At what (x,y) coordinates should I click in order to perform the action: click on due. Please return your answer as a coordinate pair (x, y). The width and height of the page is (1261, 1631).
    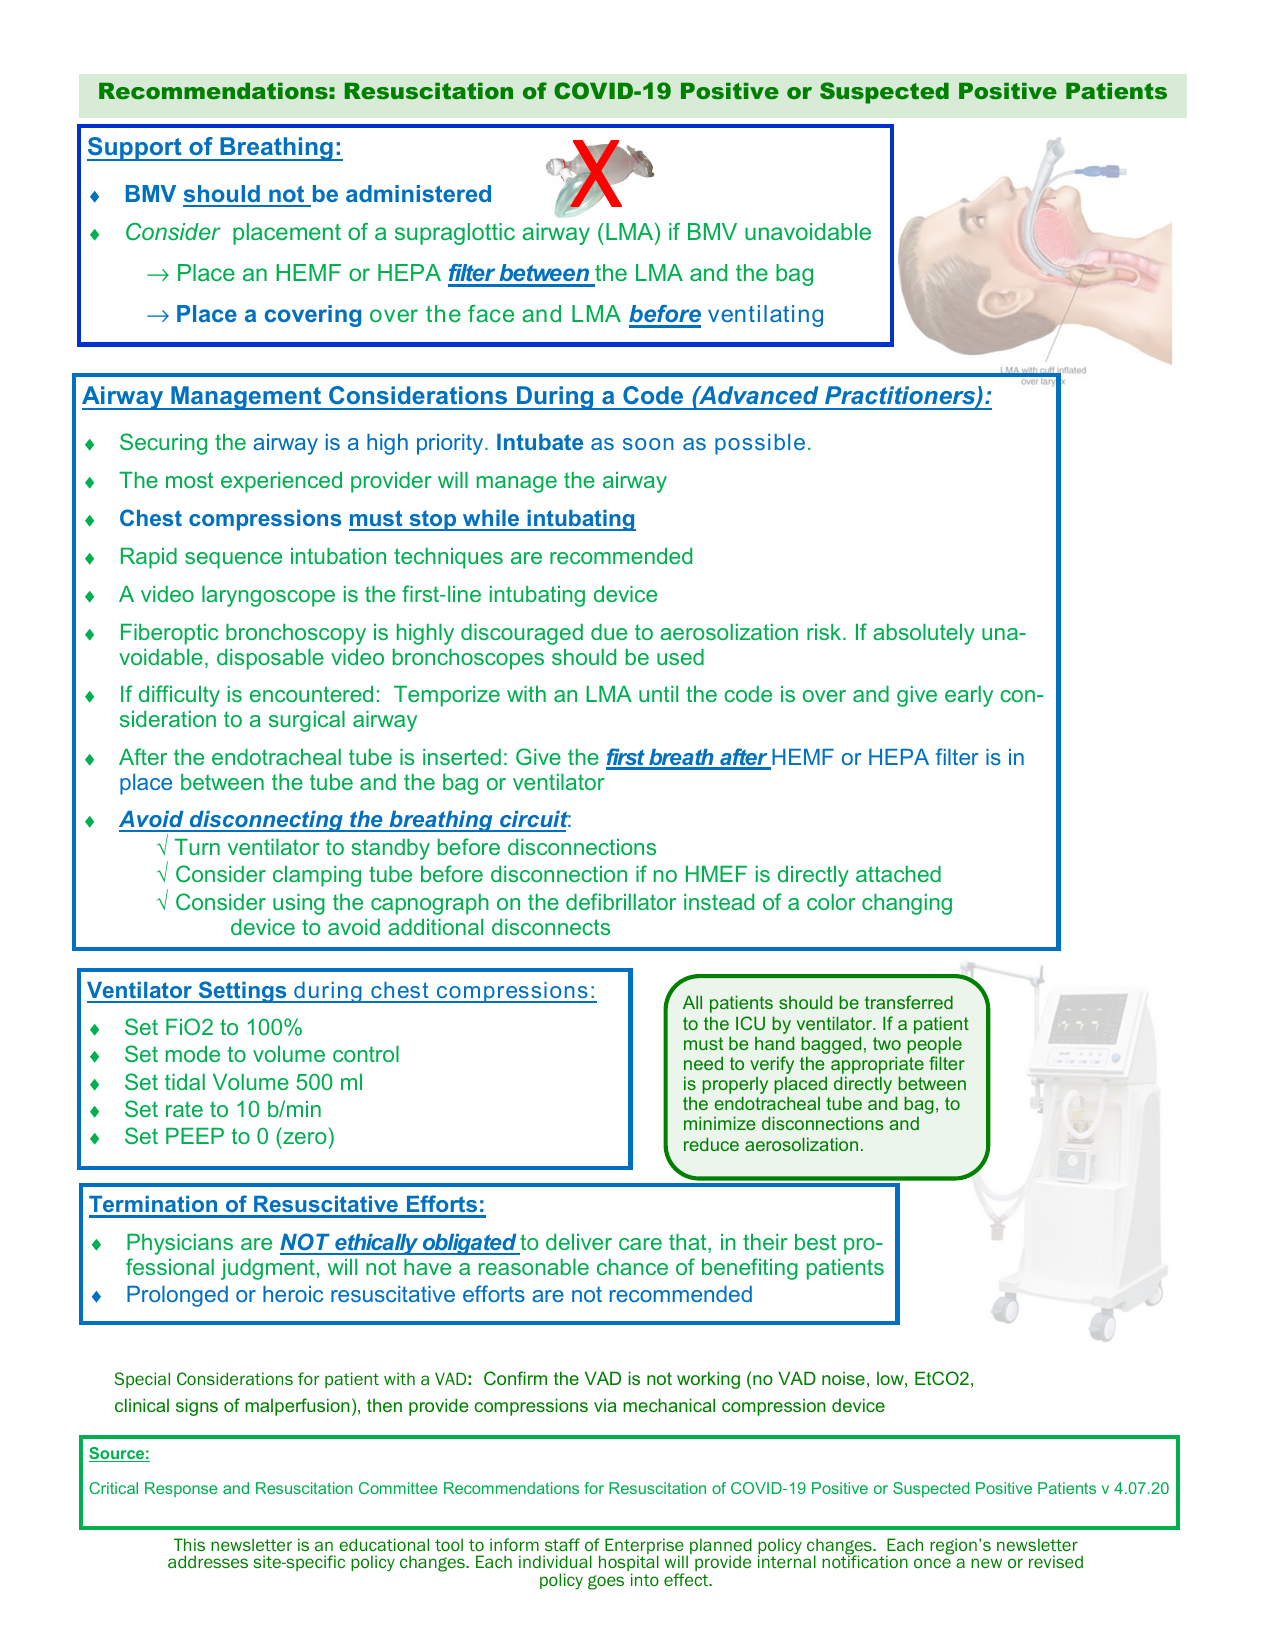
    Looking at the image, I should click on (609, 632).
